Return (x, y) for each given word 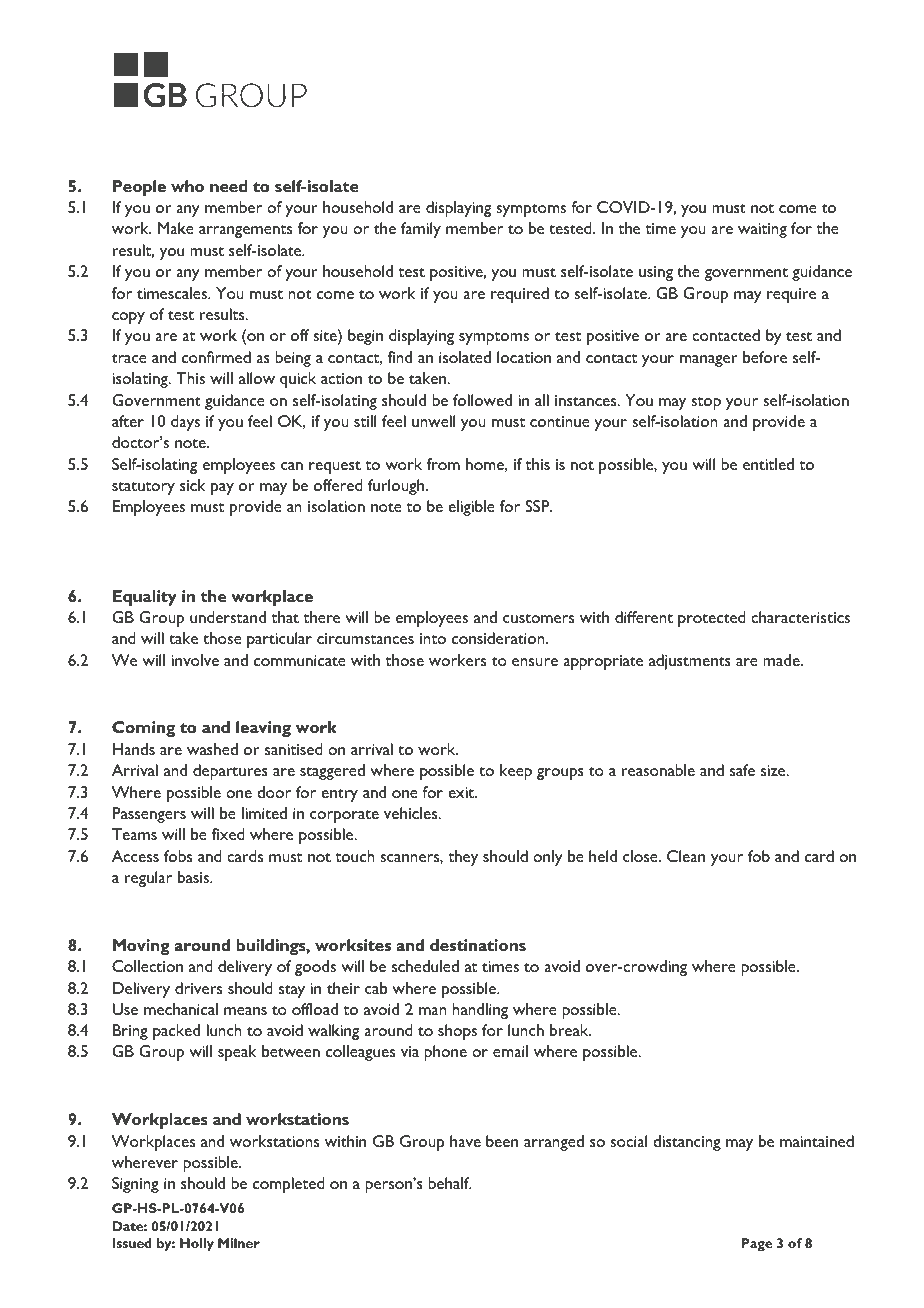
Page (757, 1244)
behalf (450, 1183)
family (421, 230)
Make (176, 228)
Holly (197, 1244)
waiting (762, 230)
